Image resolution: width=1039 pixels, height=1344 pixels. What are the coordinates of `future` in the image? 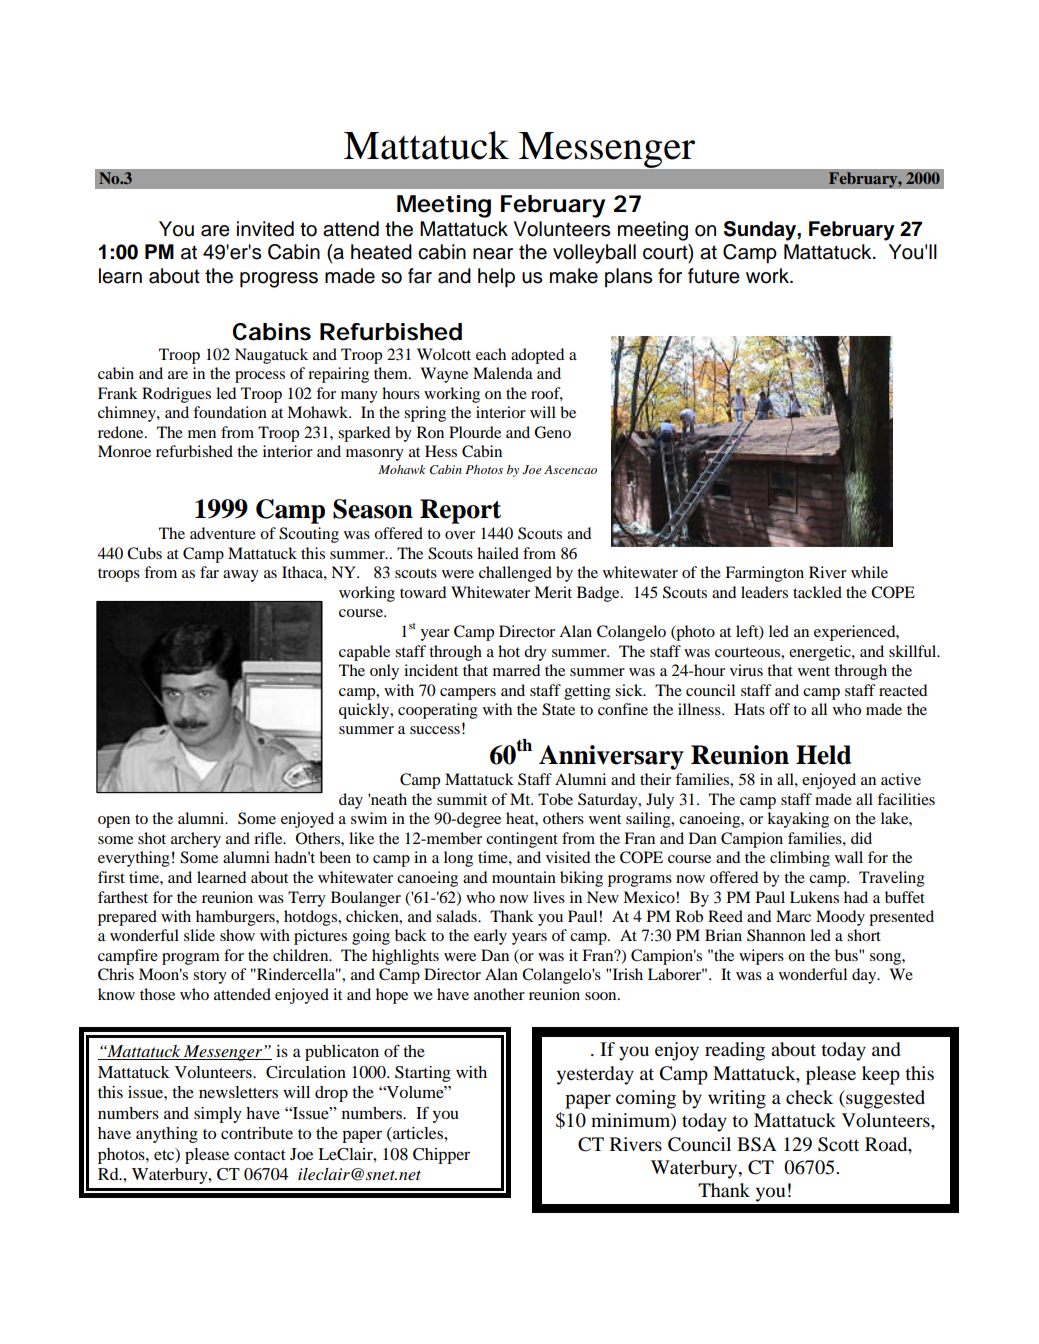 It's located at (714, 276).
